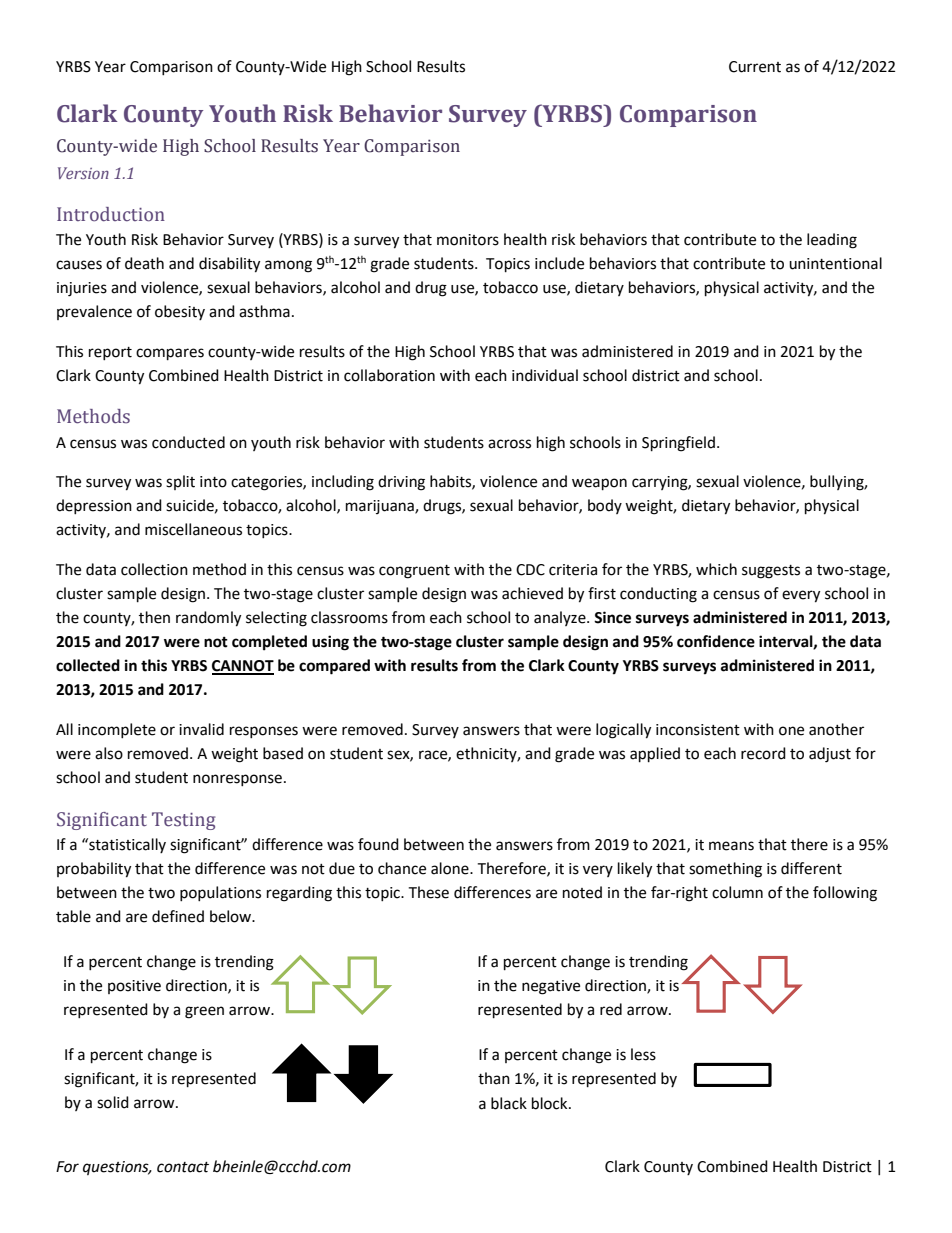  What do you see at coordinates (183, 1167) in the screenshot?
I see `contact` at bounding box center [183, 1167].
